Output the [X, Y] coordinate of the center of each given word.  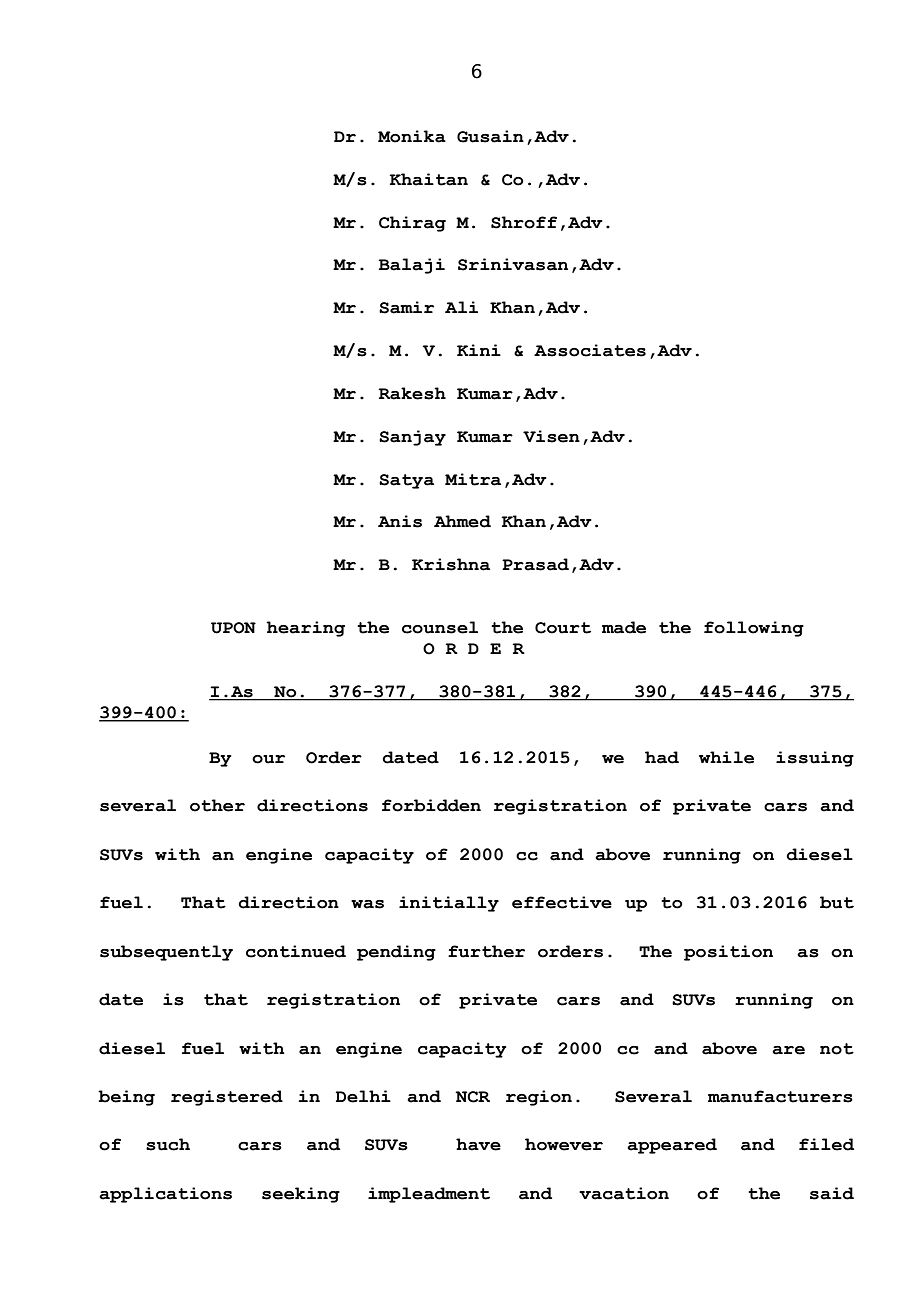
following [754, 629]
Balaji [411, 266]
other [217, 805]
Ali [461, 307]
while [726, 757]
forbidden [431, 805]
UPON [233, 628]
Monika [412, 136]
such [168, 1144]
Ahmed [462, 521]
